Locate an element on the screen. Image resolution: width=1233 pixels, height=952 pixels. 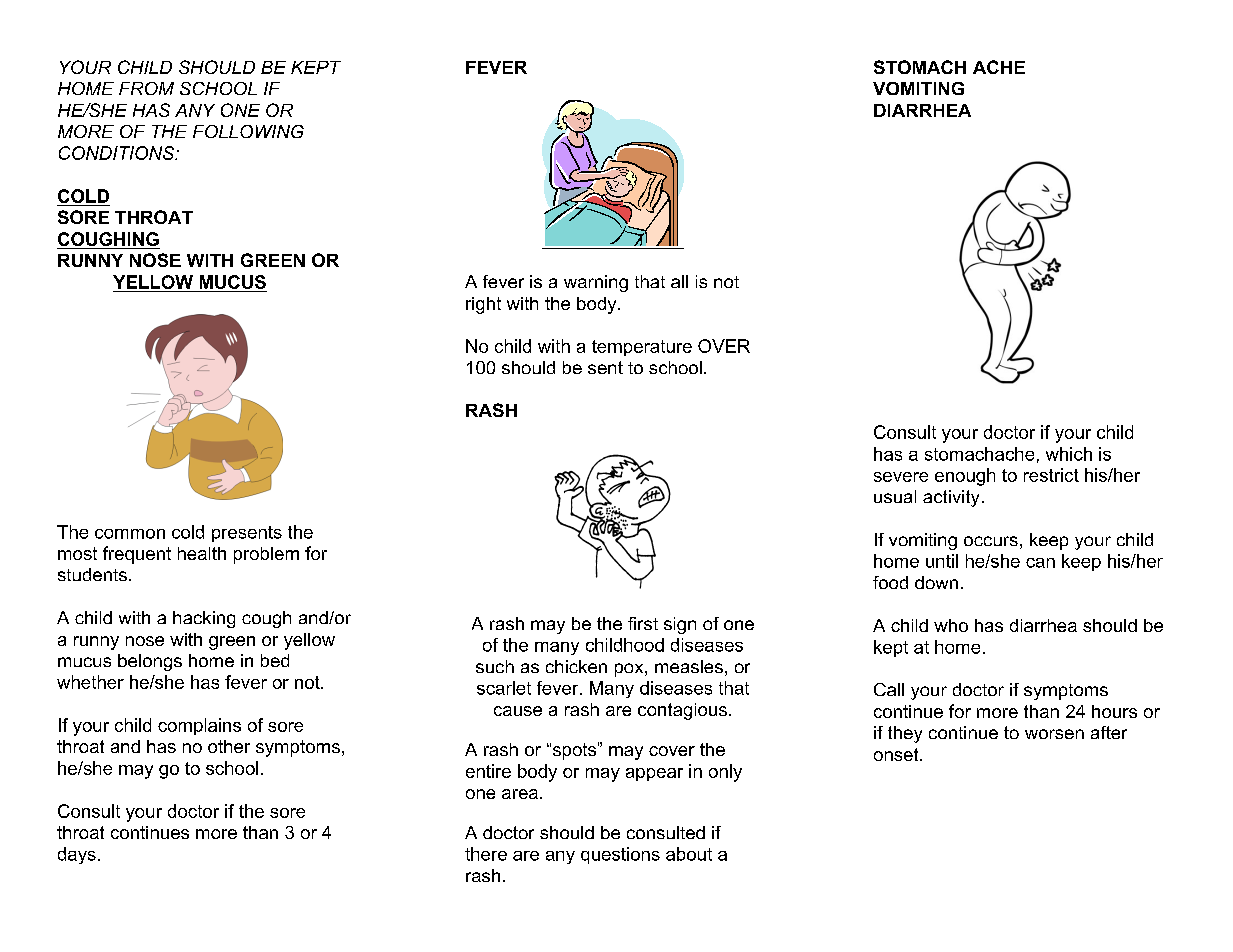
warning is located at coordinates (596, 283).
